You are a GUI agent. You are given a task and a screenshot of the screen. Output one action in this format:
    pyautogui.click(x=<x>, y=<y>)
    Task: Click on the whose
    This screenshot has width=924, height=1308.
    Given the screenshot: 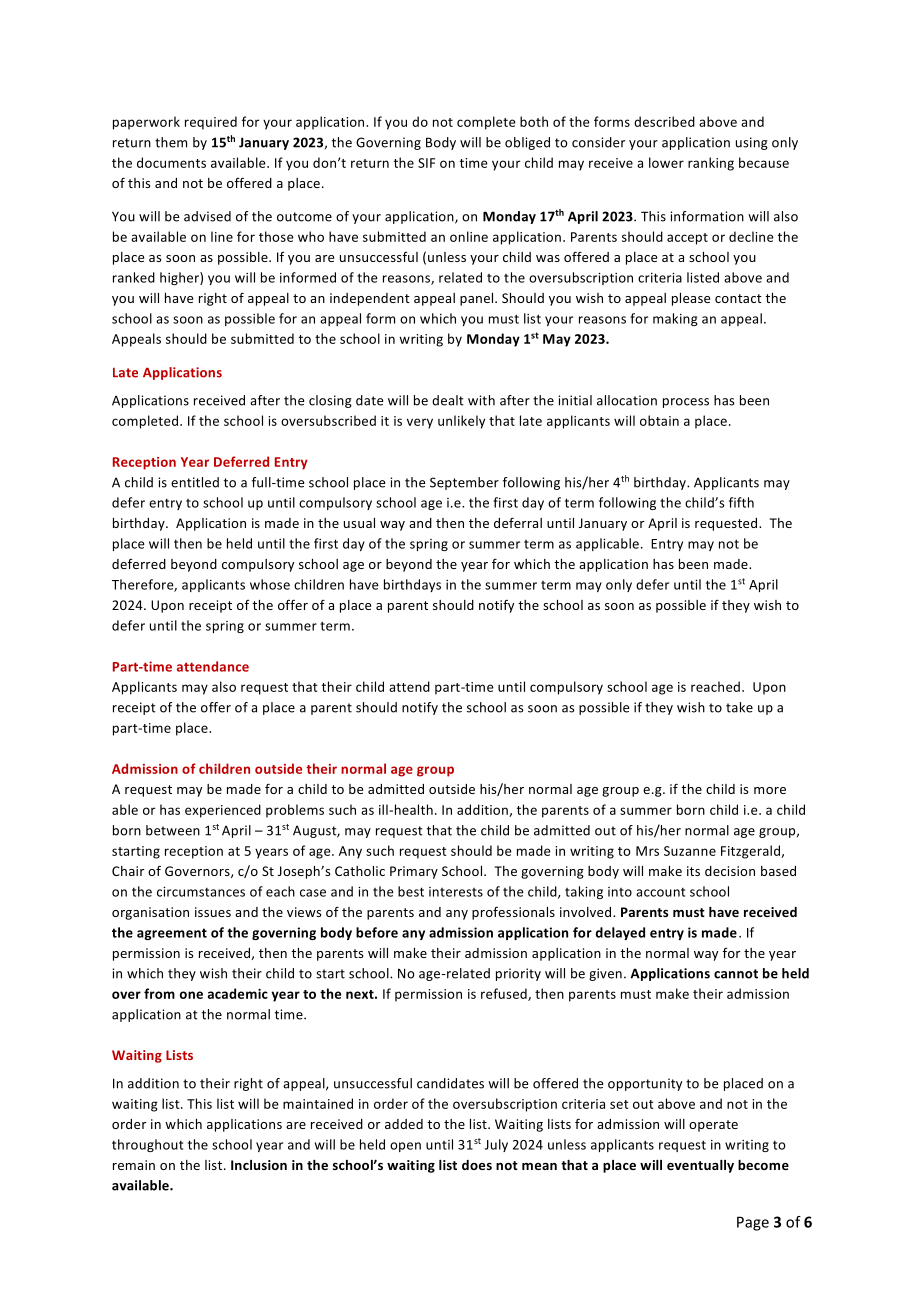 What is the action you would take?
    pyautogui.click(x=270, y=584)
